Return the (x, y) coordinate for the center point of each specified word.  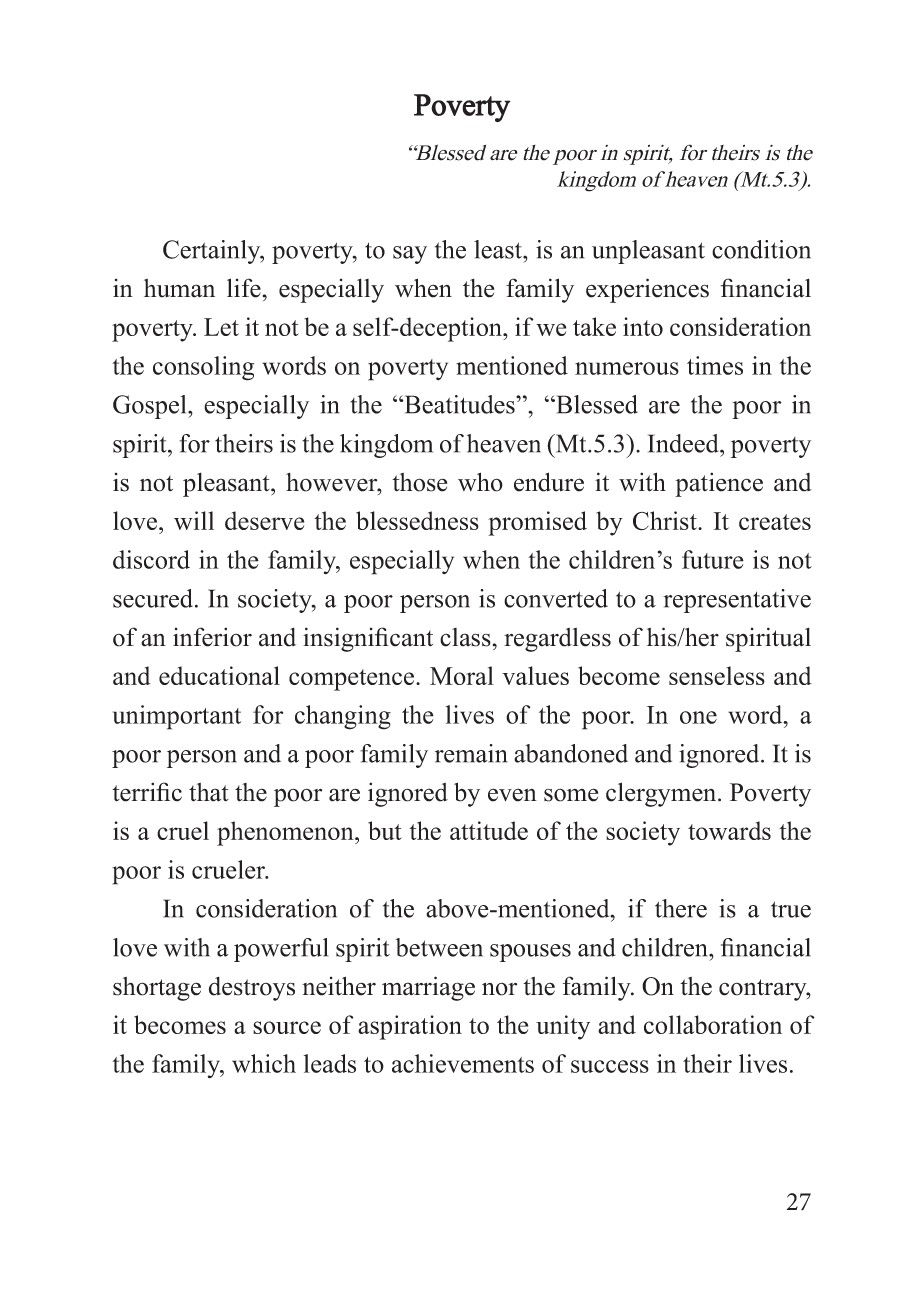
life (244, 288)
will (194, 520)
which (264, 1063)
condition (761, 249)
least (499, 249)
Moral (462, 675)
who (480, 482)
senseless (717, 675)
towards (729, 830)
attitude (489, 830)
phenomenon (286, 833)
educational (219, 675)
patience (719, 484)
